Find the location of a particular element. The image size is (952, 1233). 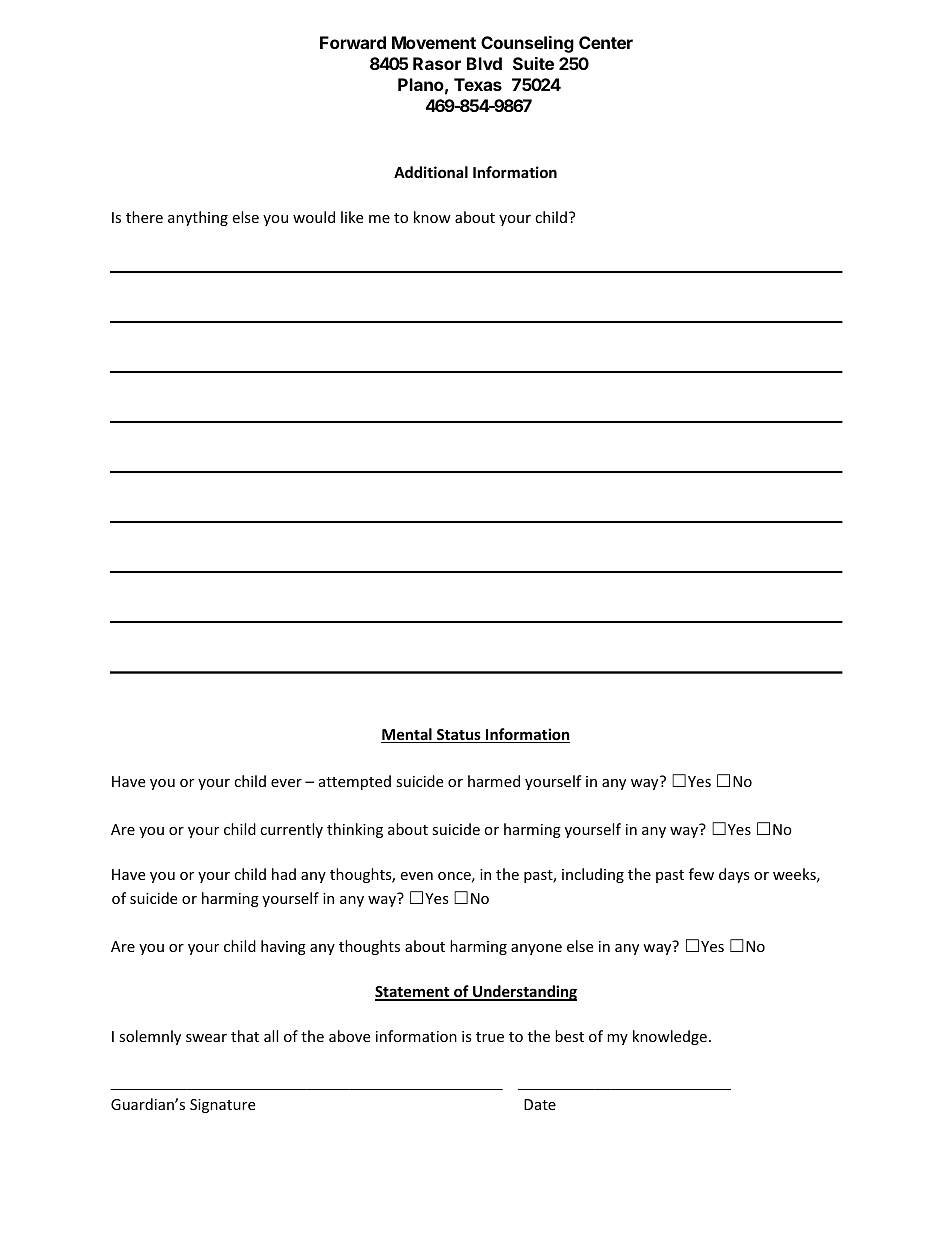

Signature is located at coordinates (222, 1106).
